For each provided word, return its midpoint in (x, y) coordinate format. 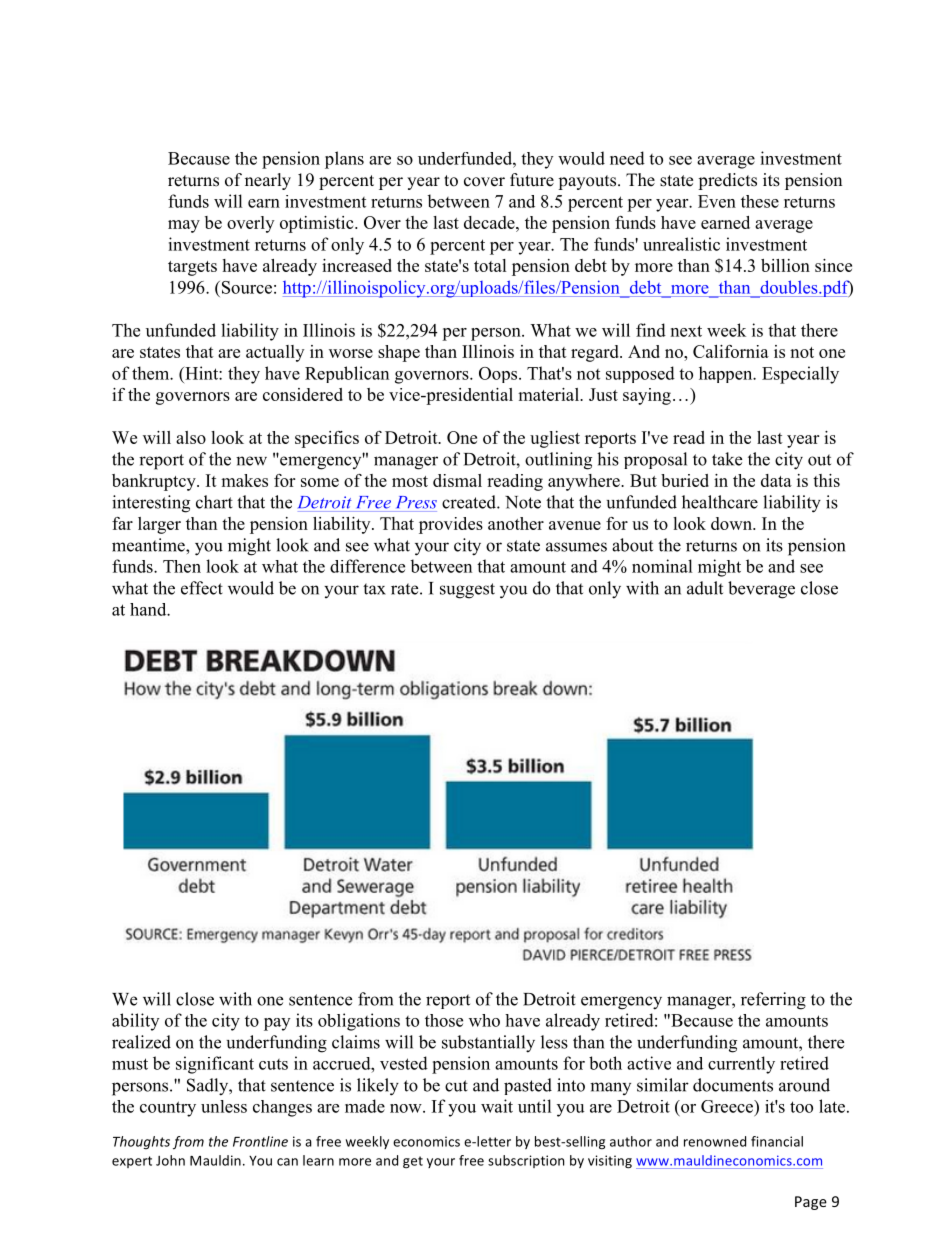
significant (215, 1065)
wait (497, 1106)
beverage (761, 590)
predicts (727, 181)
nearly (268, 181)
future (532, 180)
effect (202, 588)
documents (733, 1085)
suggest (467, 591)
